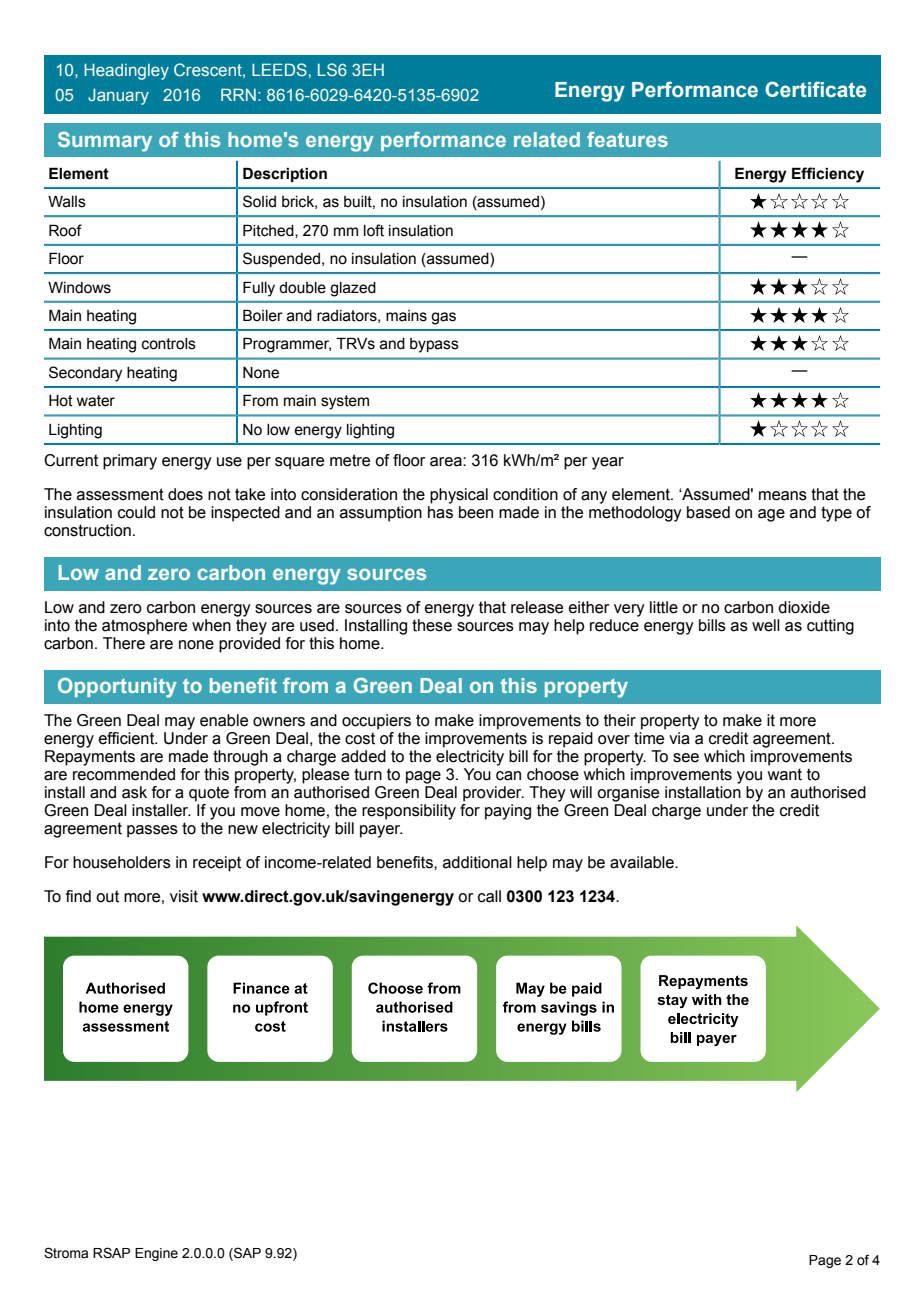  I want to click on call, so click(489, 896).
